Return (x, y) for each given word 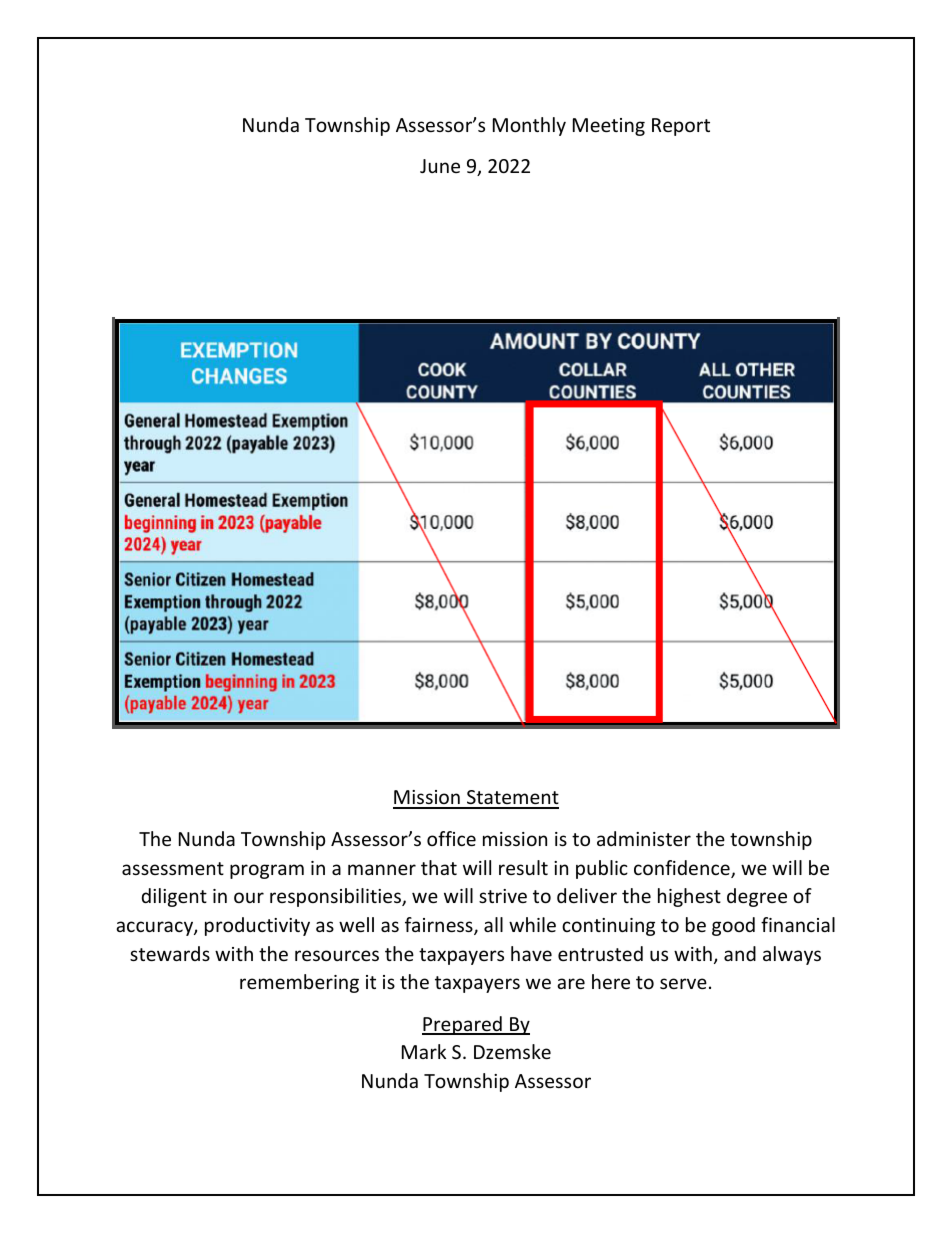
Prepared (463, 1025)
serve (683, 983)
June (440, 166)
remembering (299, 983)
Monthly (529, 126)
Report (681, 127)
